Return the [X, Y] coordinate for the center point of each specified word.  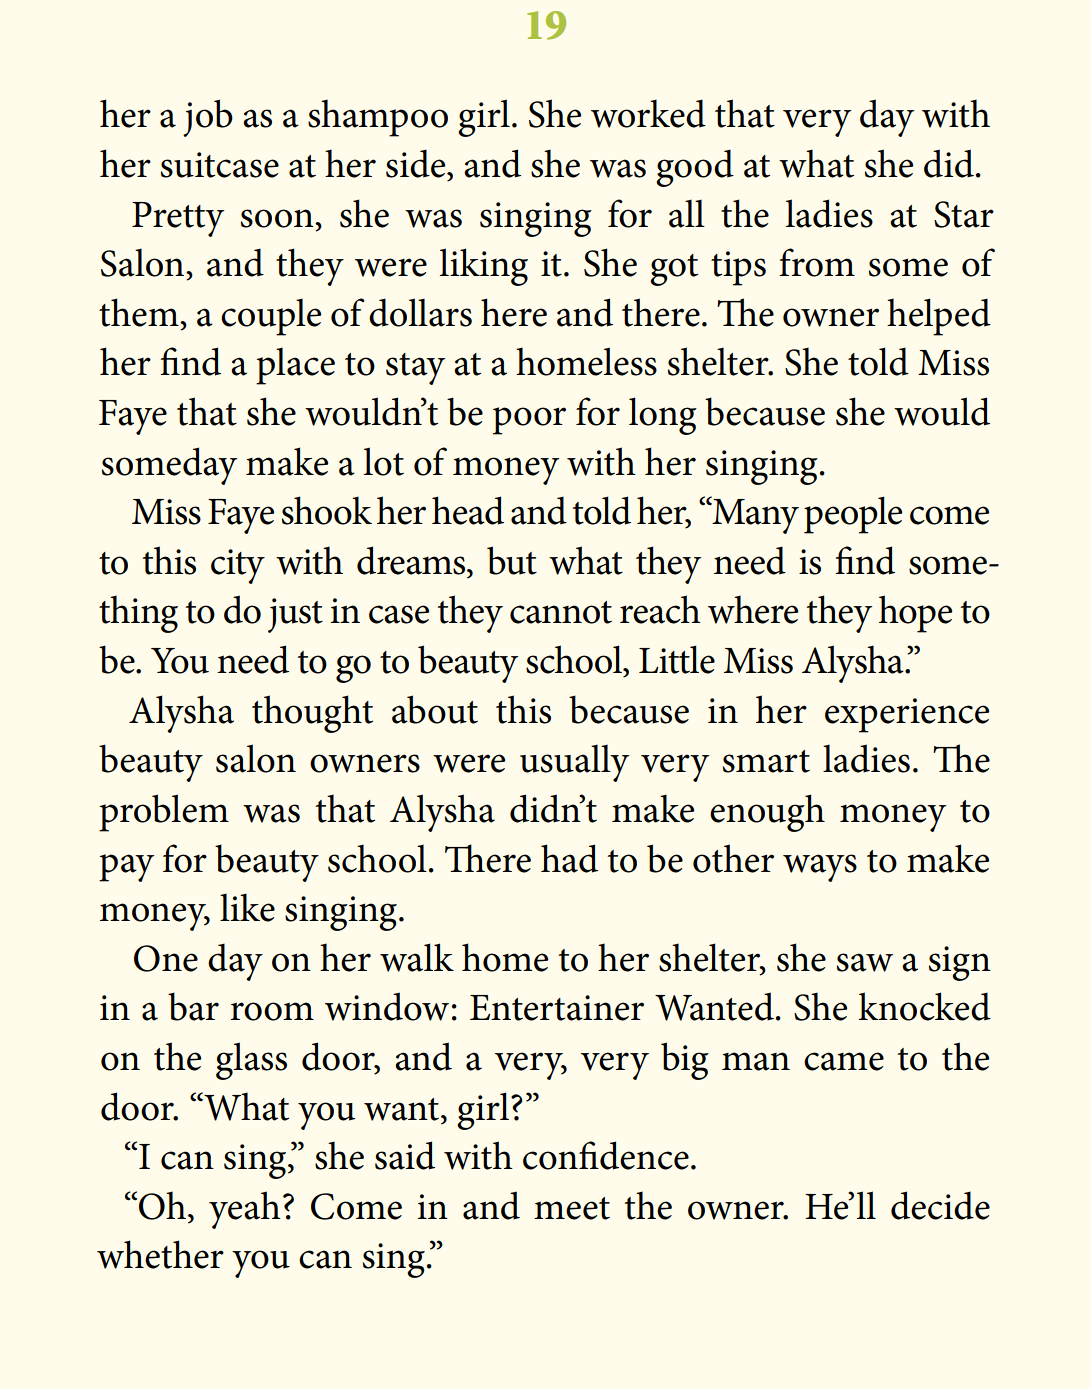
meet [572, 1208]
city [238, 566]
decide [940, 1205]
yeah [245, 1210]
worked [648, 113]
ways [820, 868]
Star [964, 214]
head [468, 510]
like [247, 907]
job [208, 118]
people [853, 515]
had [569, 858]
